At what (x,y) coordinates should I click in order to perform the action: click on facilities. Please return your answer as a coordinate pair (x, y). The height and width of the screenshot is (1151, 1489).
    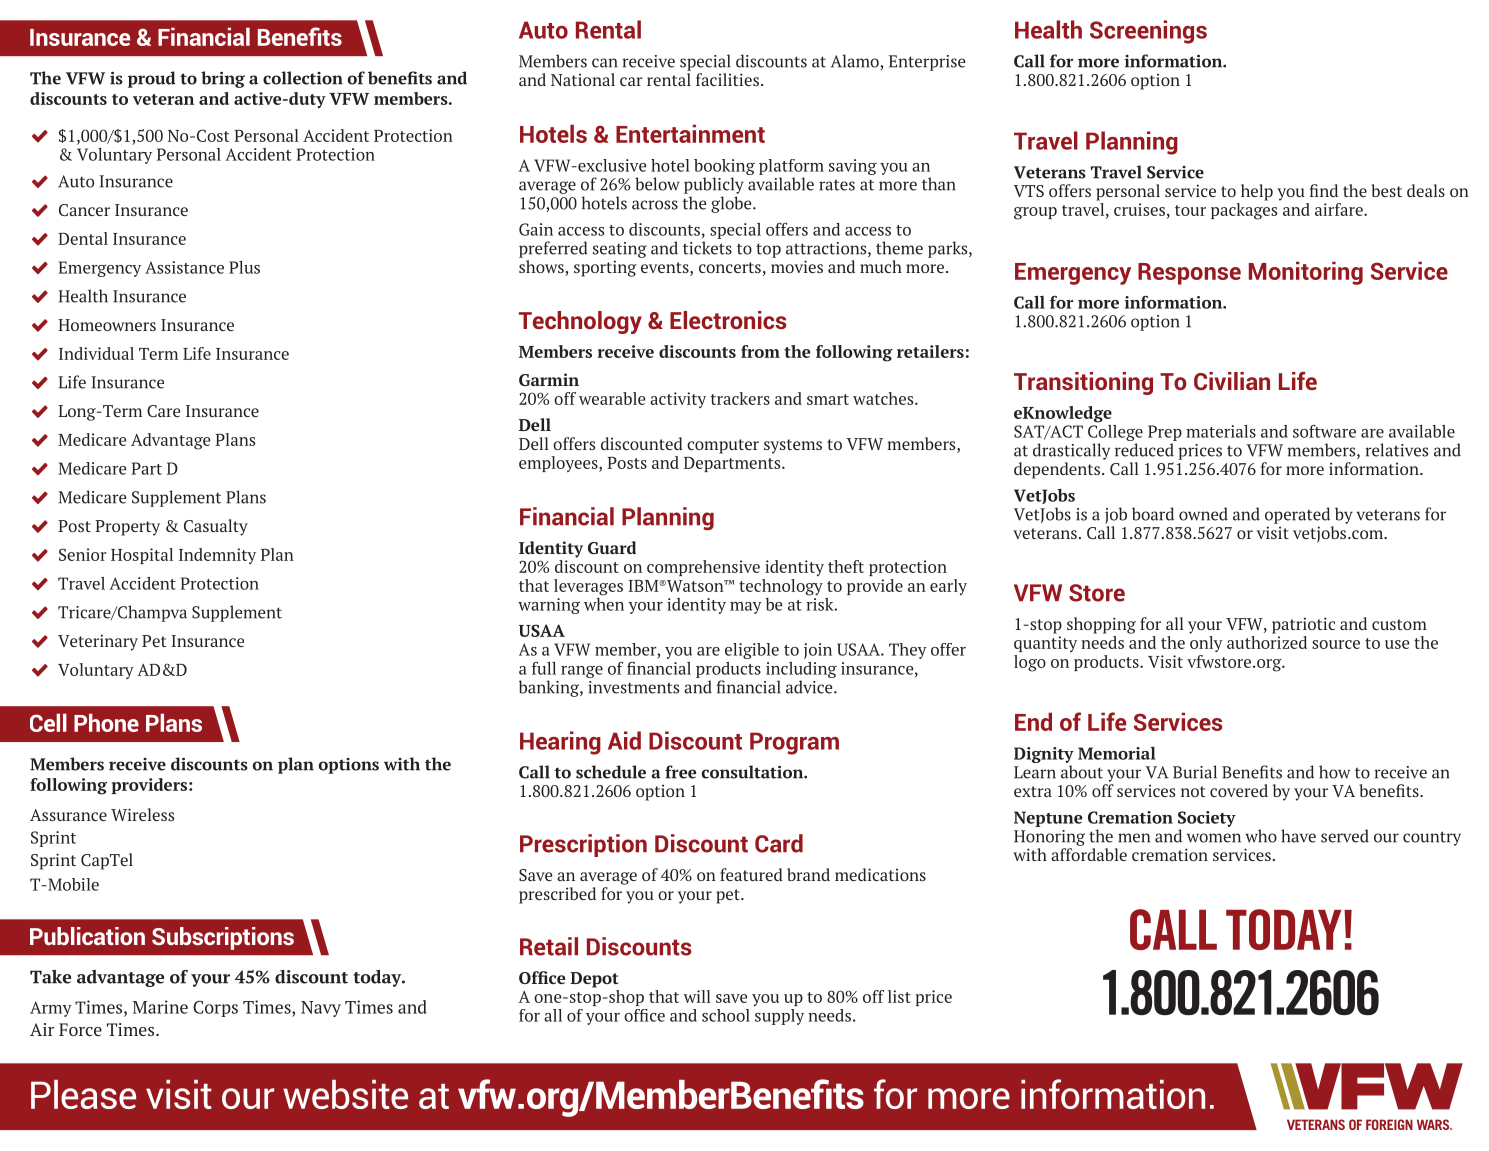
    Looking at the image, I should click on (727, 79).
